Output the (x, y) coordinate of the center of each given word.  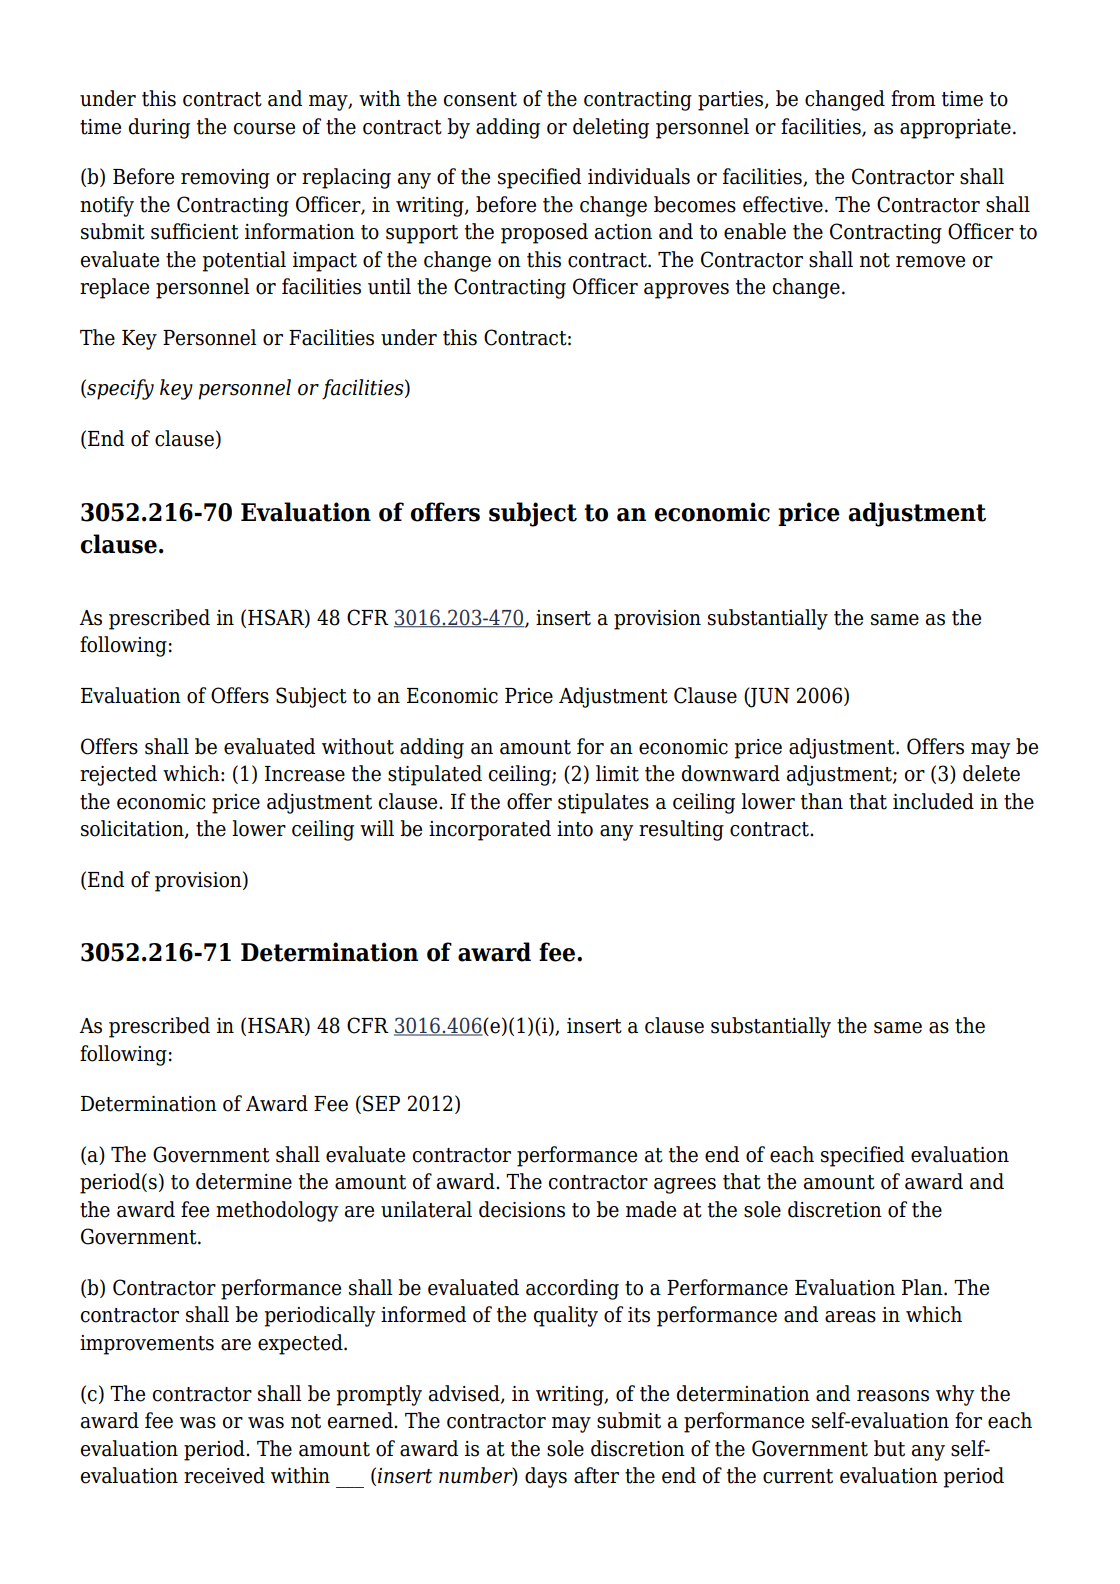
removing (225, 179)
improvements (147, 1345)
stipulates (603, 803)
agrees (685, 1186)
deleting (611, 128)
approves (686, 291)
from (913, 98)
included (933, 801)
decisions (522, 1209)
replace (114, 288)
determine (244, 1181)
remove (930, 262)
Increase (305, 774)
